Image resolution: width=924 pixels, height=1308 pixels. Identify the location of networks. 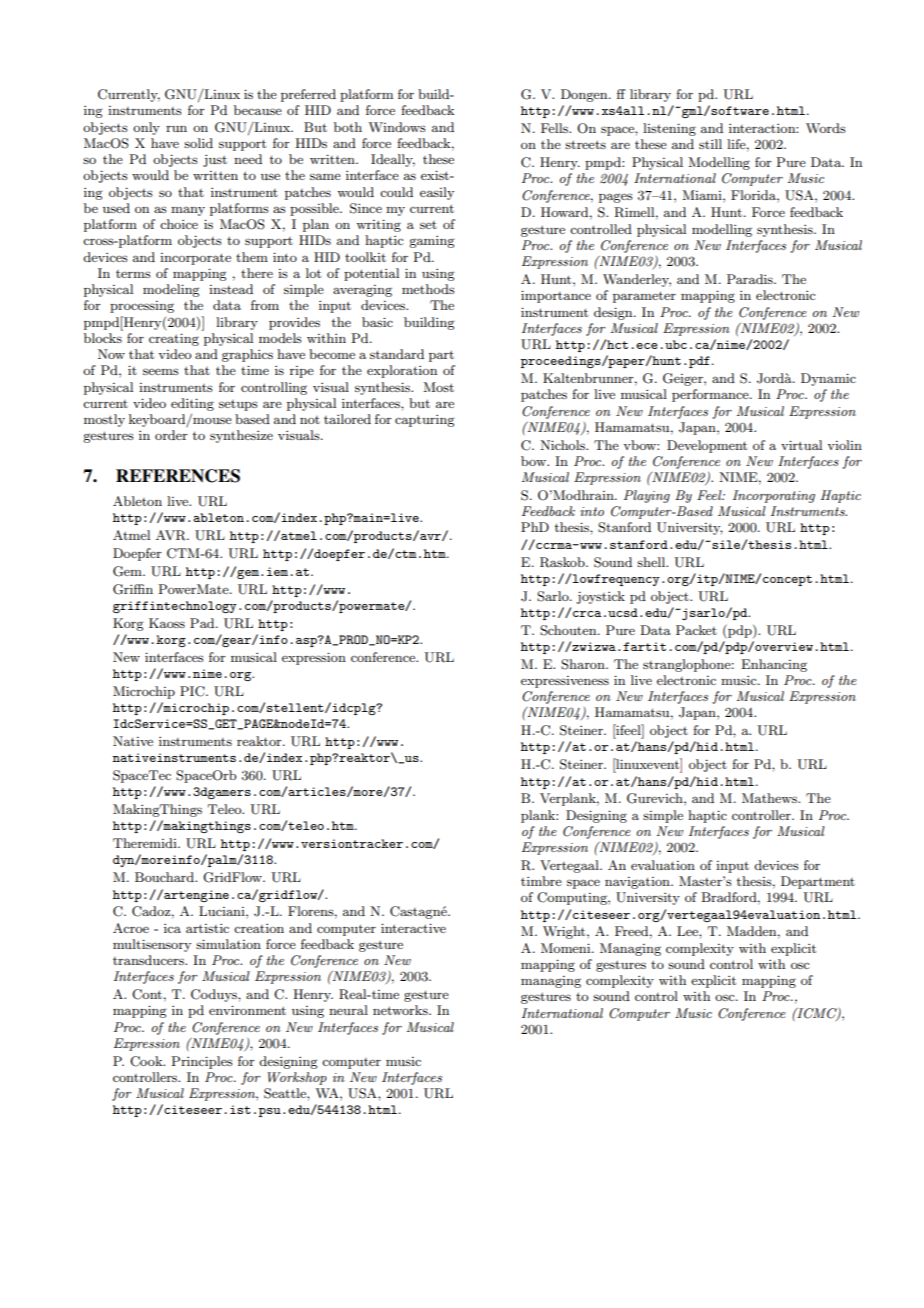
(401, 1010).
